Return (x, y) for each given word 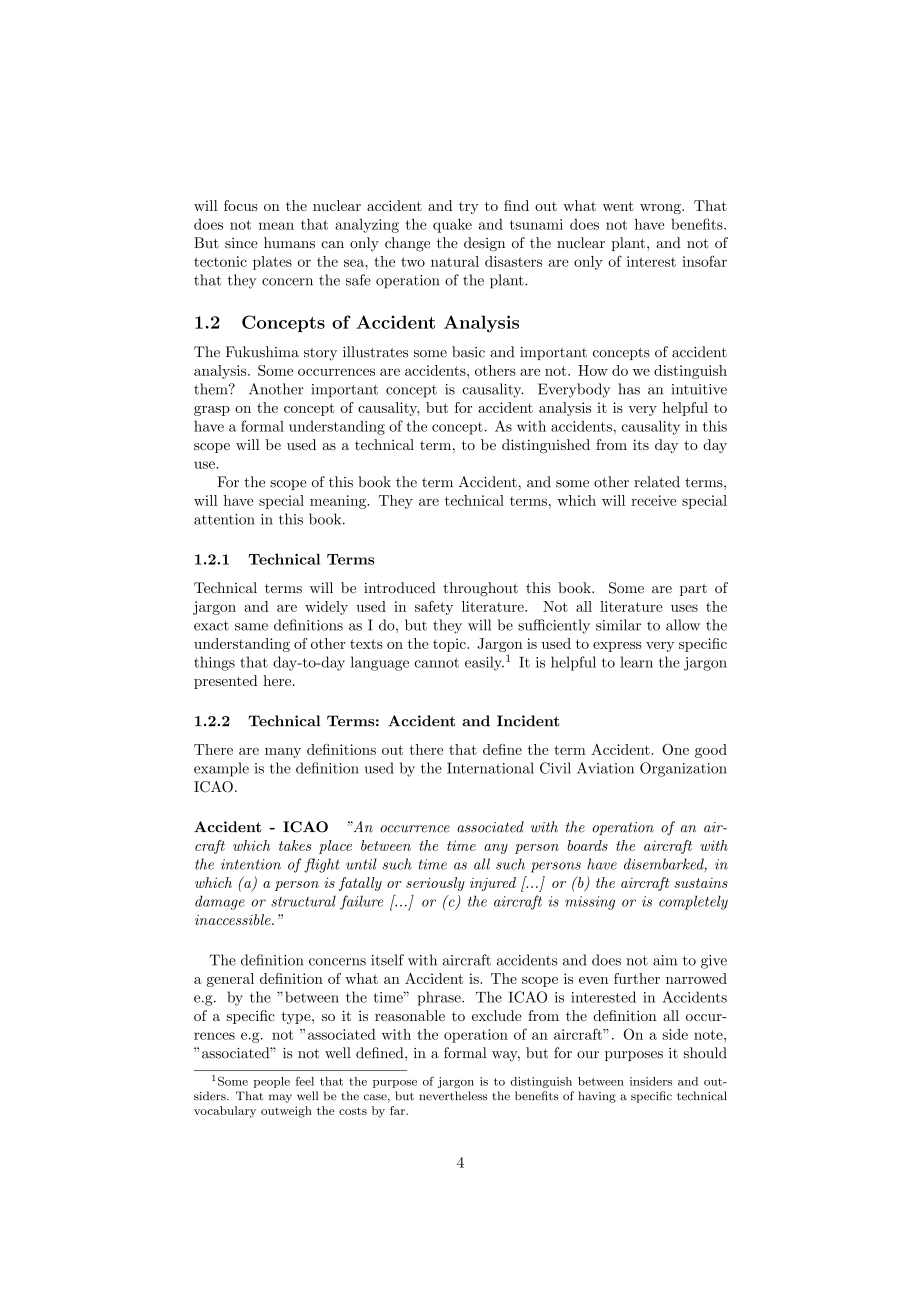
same (251, 627)
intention (251, 864)
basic (468, 352)
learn (636, 662)
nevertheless (453, 1096)
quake (452, 225)
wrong (661, 209)
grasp (212, 411)
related (657, 482)
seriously (435, 884)
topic (450, 645)
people (272, 1082)
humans (289, 243)
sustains (701, 883)
